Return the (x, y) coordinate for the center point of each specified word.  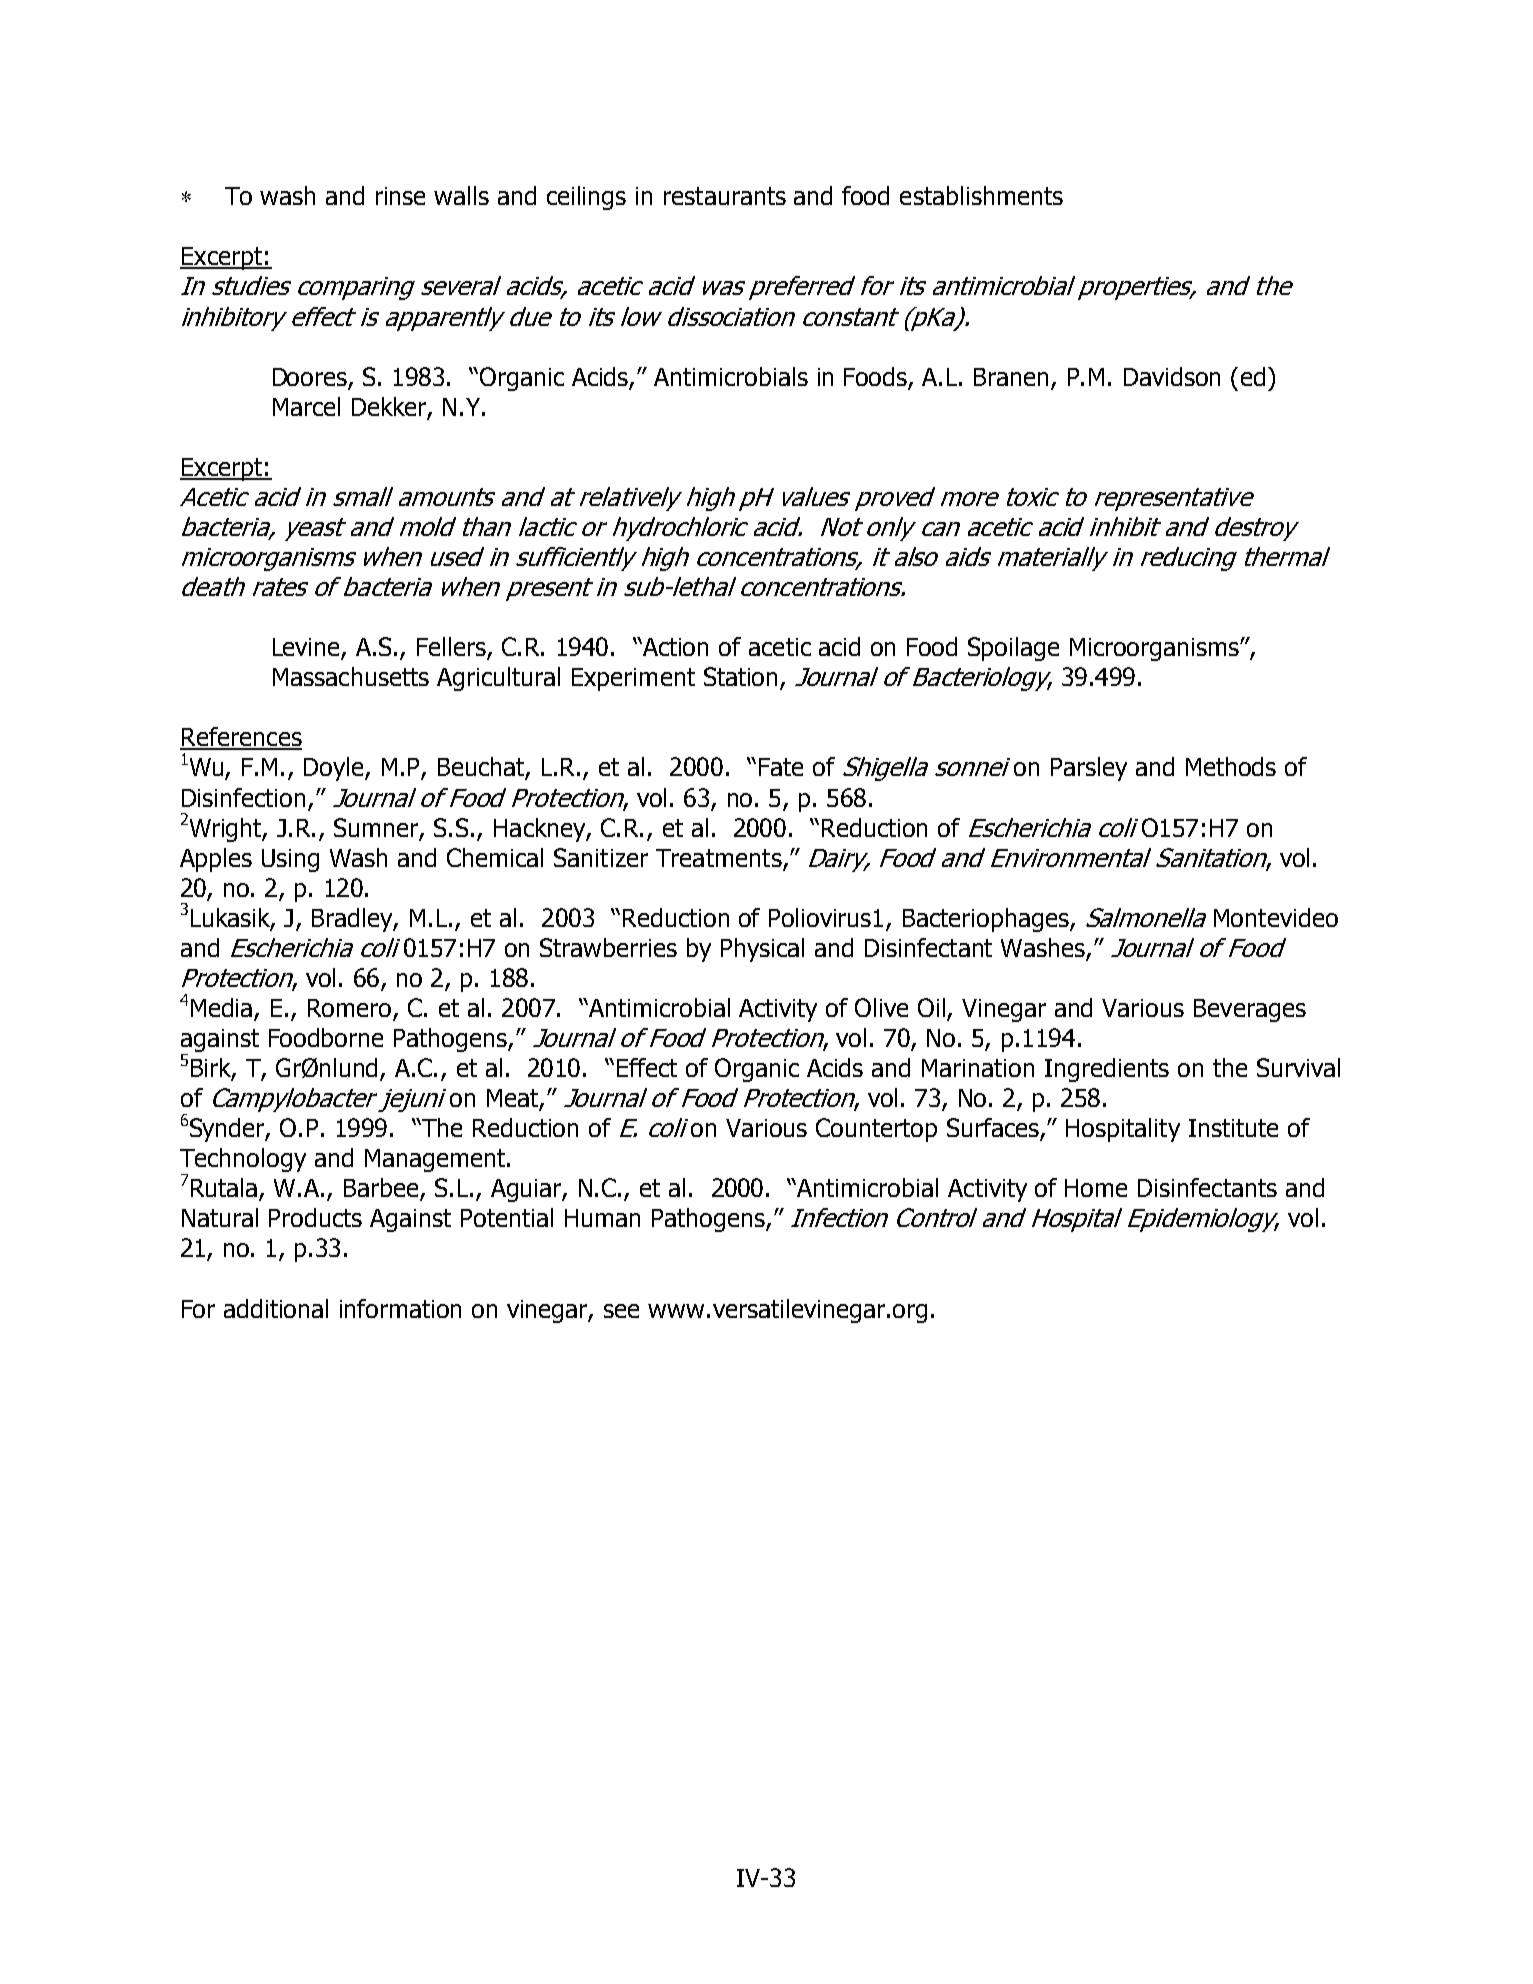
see (621, 1311)
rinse (400, 196)
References (241, 738)
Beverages (1250, 1010)
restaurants (725, 196)
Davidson (1172, 376)
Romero (351, 1009)
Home (1096, 1188)
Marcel (306, 406)
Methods (1231, 766)
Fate (781, 767)
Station (742, 678)
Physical (762, 950)
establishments (981, 195)
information (400, 1308)
